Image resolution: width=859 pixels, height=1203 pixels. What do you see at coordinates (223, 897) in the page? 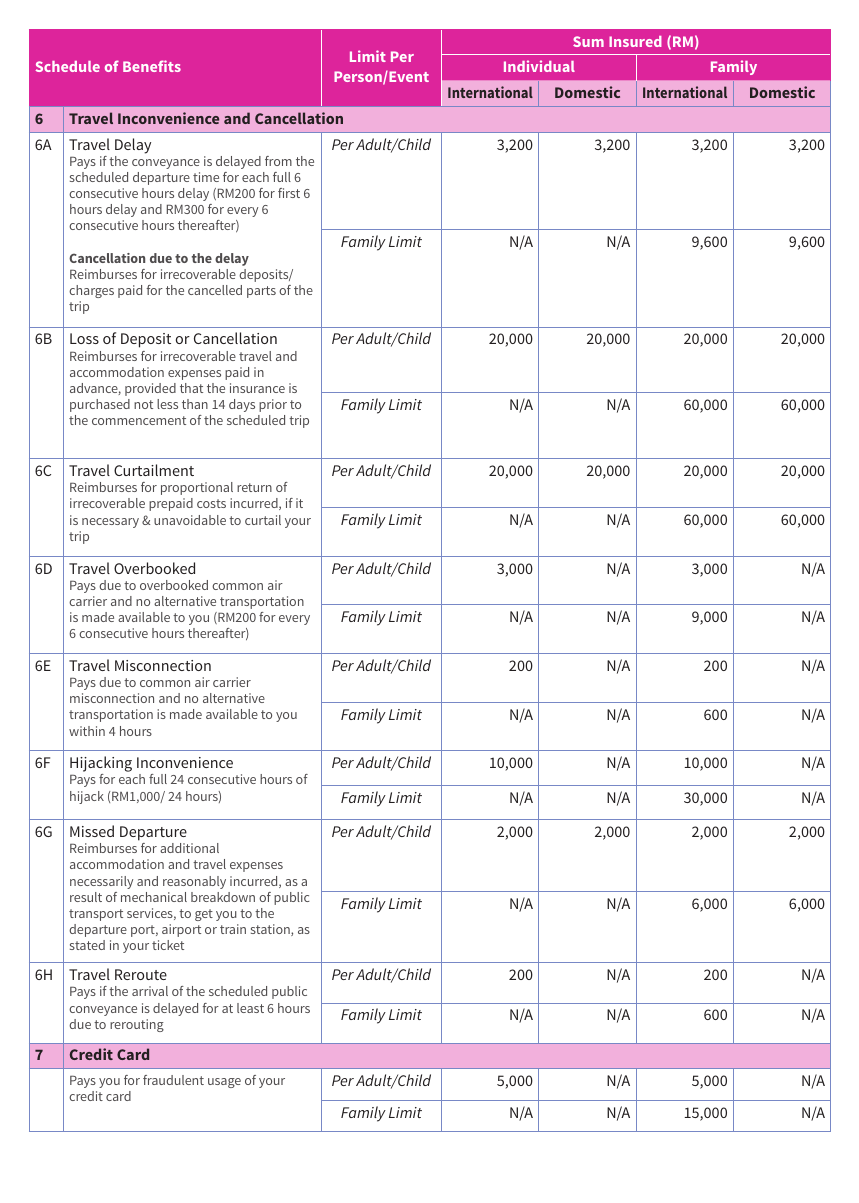
I see `breakdown` at bounding box center [223, 897].
